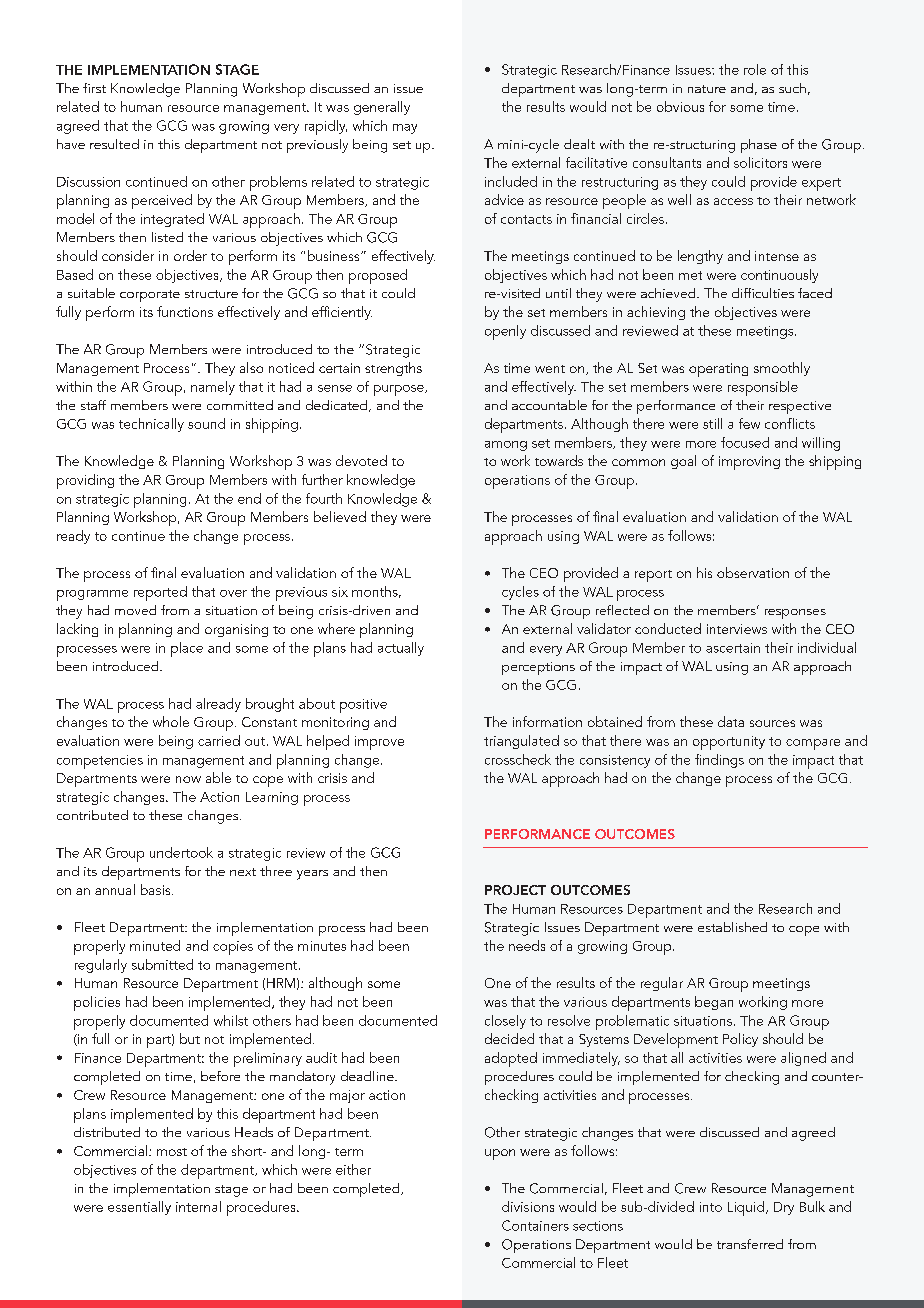  I want to click on may, so click(405, 129).
